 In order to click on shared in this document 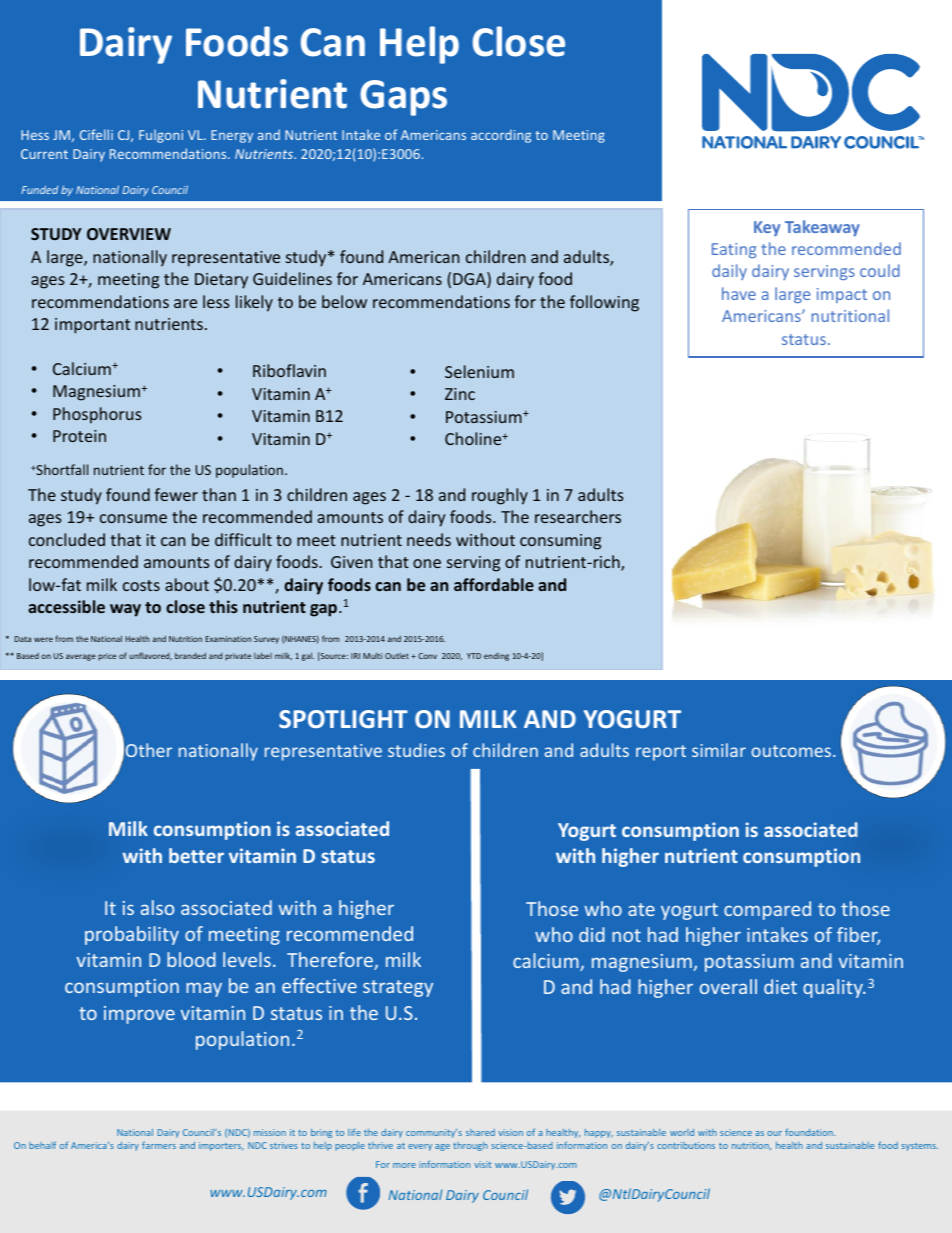, I will do `click(480, 1132)`.
